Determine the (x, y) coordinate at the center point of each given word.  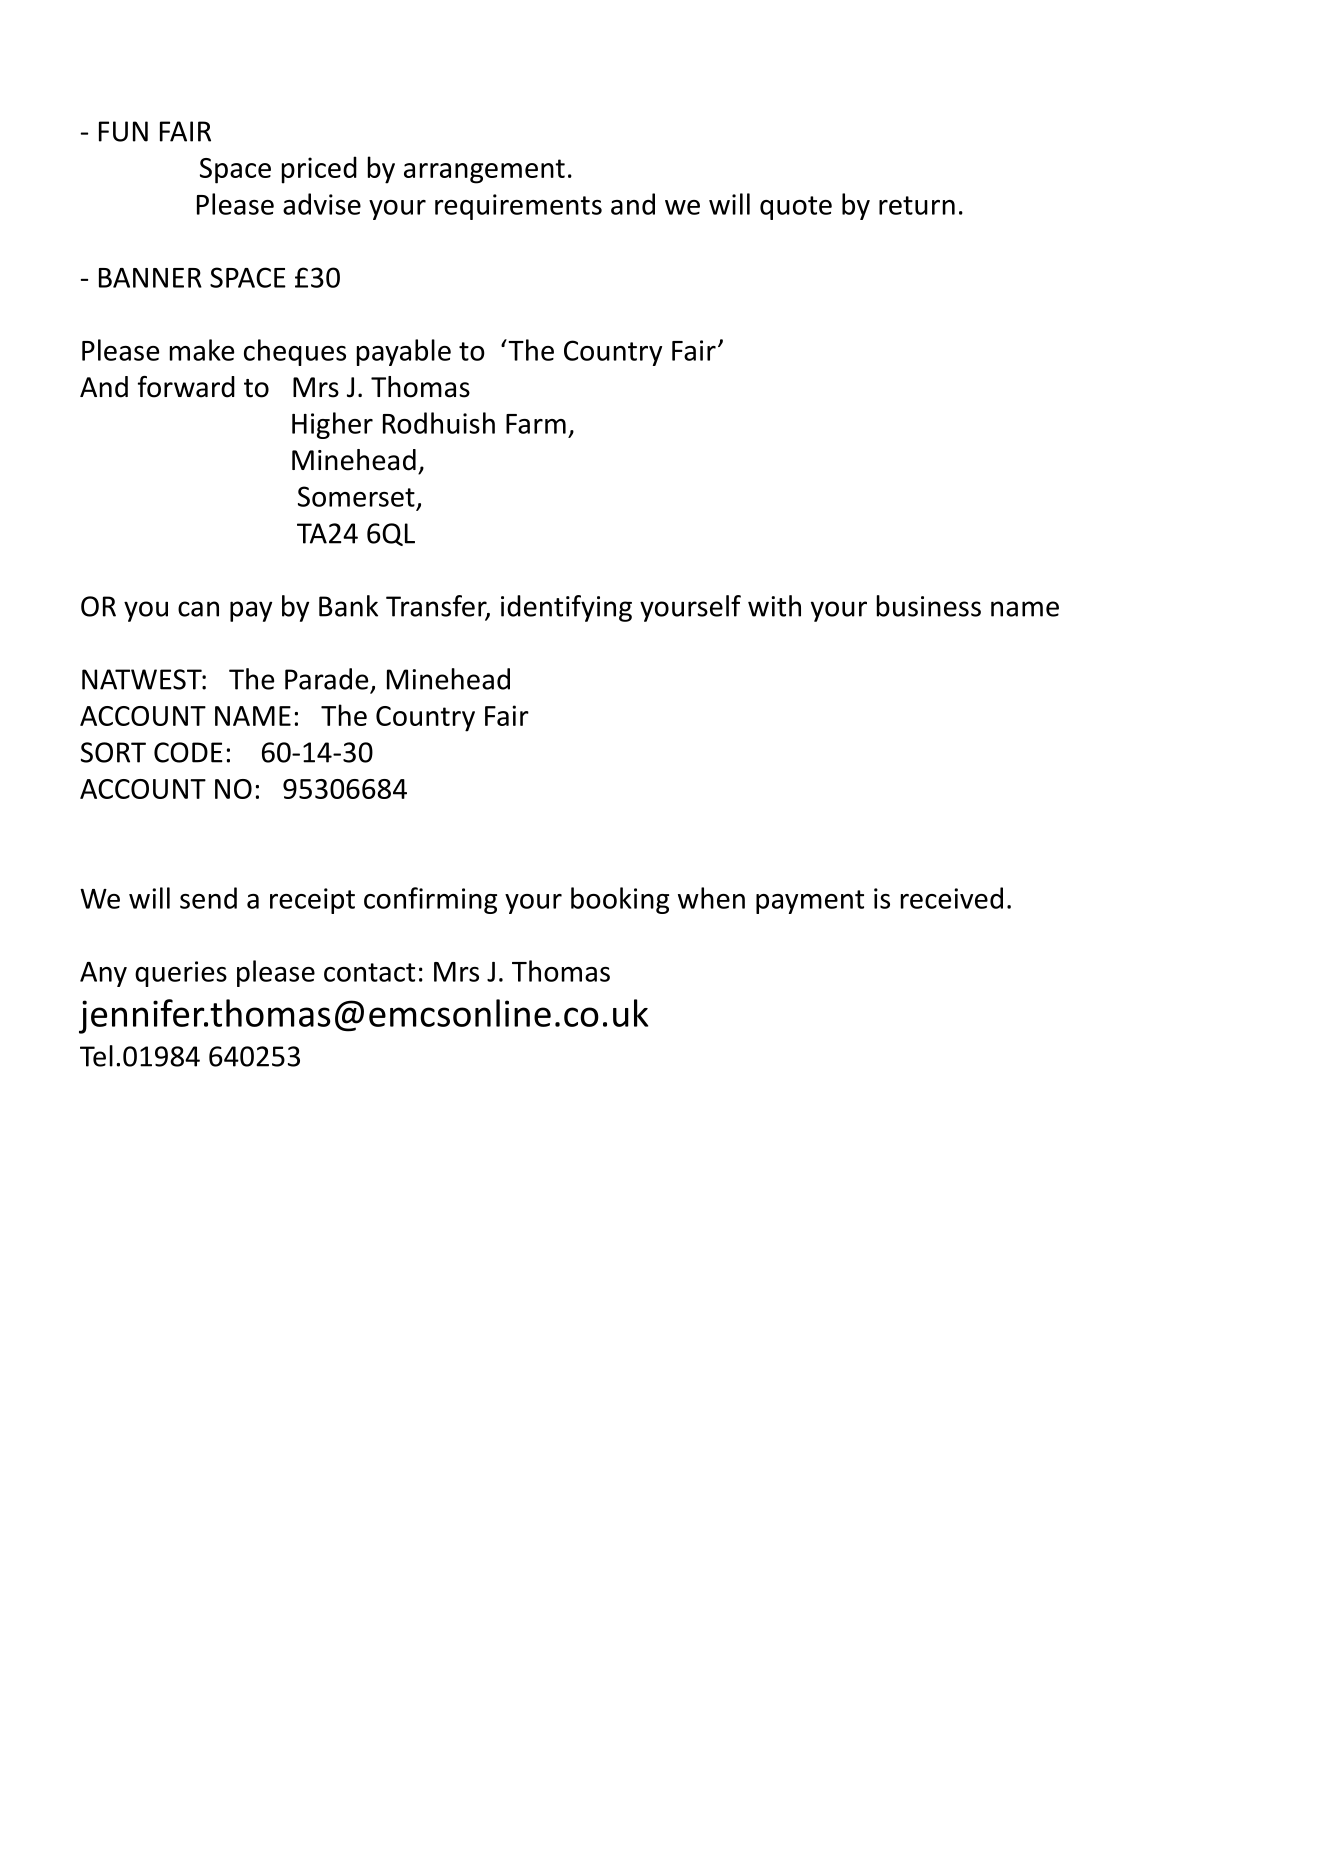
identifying (566, 608)
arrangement (484, 171)
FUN (123, 131)
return (917, 205)
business (929, 606)
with (774, 606)
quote (796, 208)
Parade (326, 679)
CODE (188, 752)
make (202, 350)
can (198, 609)
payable (404, 352)
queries (181, 974)
